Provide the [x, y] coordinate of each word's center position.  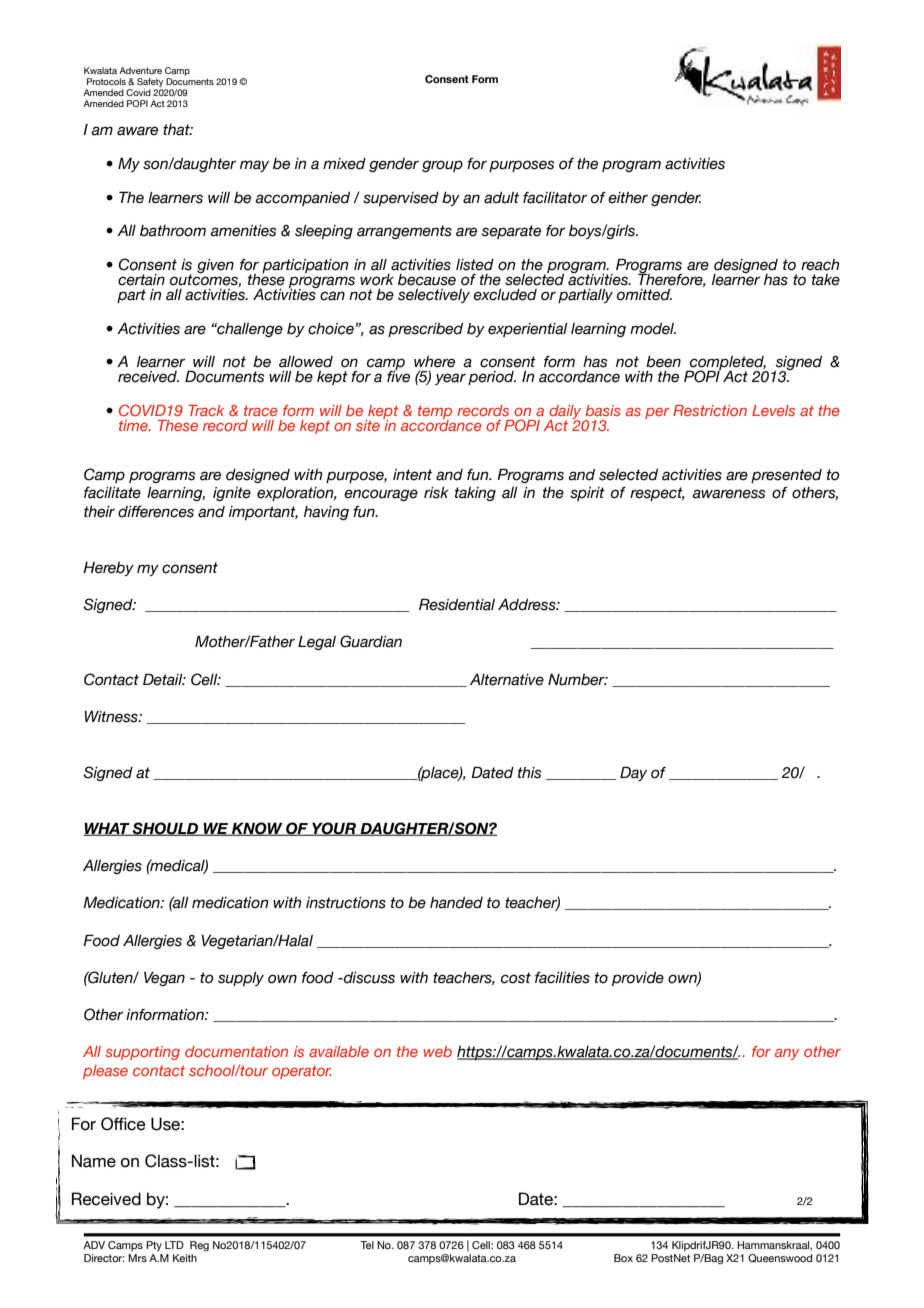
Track [206, 410]
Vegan [164, 979]
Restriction [710, 410]
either [628, 198]
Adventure [140, 70]
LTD [174, 1245]
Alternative [507, 680]
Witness [112, 717]
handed [456, 903]
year [450, 379]
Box [623, 1258]
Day [633, 773]
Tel [367, 1245]
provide [638, 979]
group [442, 166]
